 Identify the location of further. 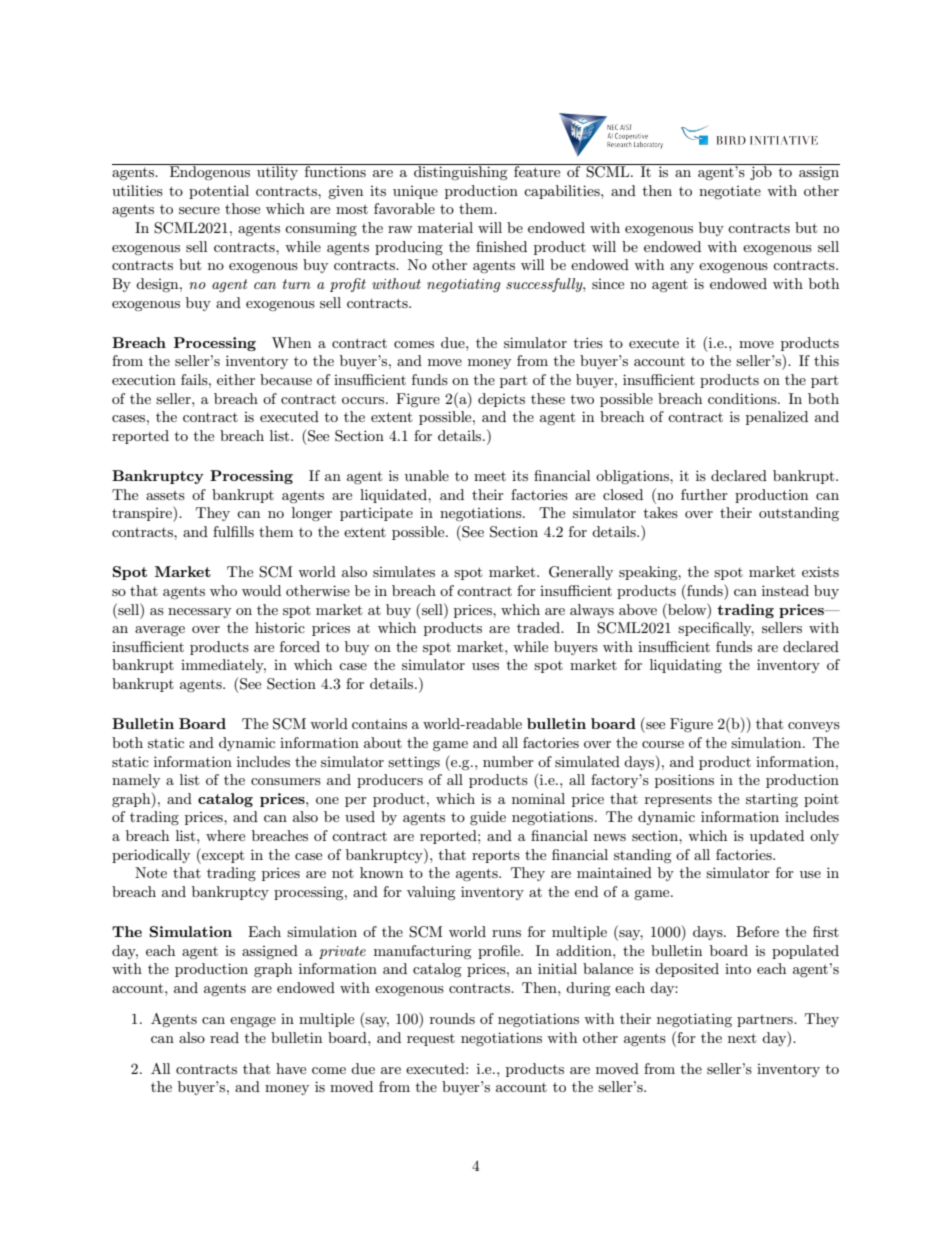
(704, 494).
